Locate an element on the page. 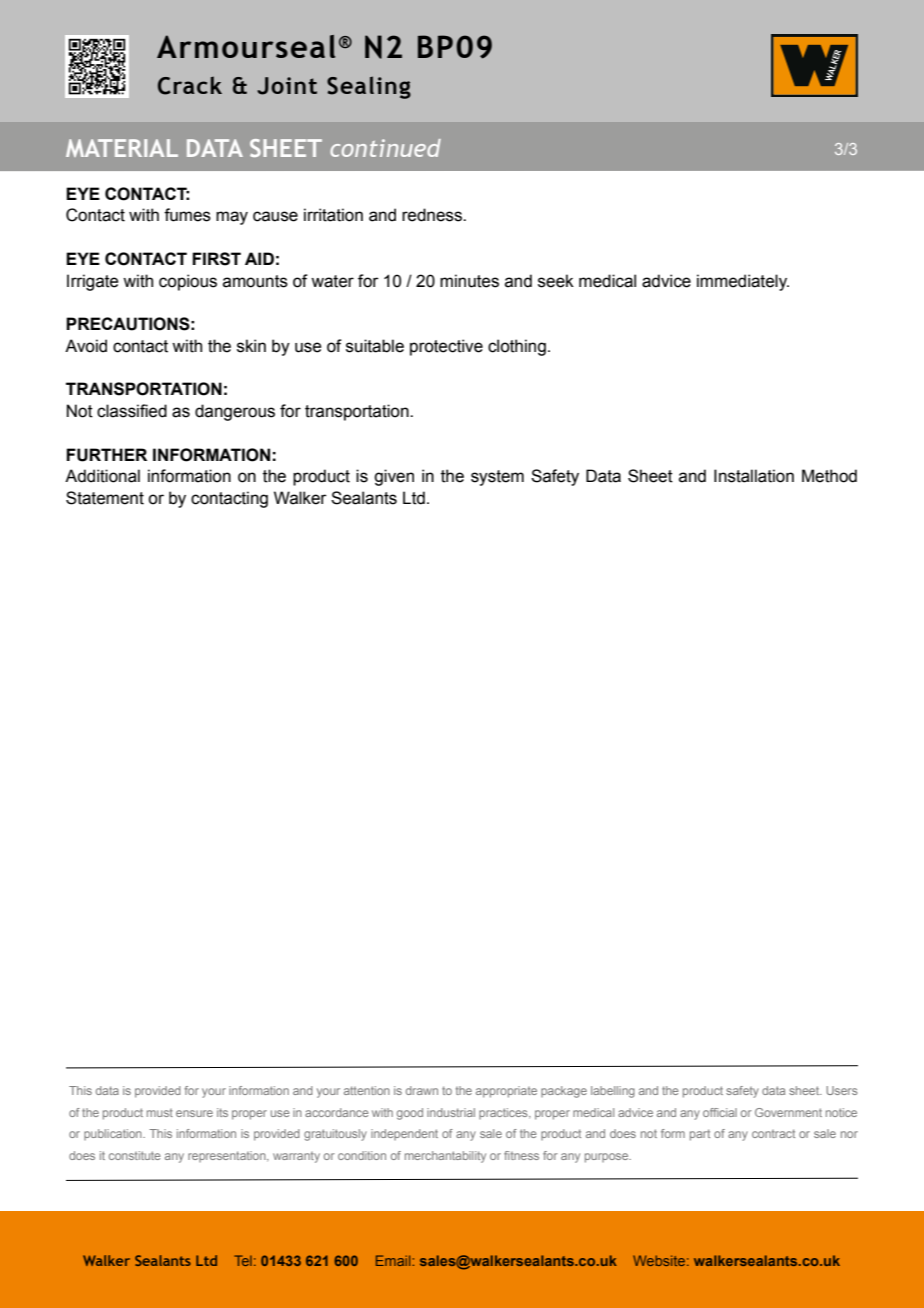 This document has width=924, height=1308. immediately is located at coordinates (743, 282).
